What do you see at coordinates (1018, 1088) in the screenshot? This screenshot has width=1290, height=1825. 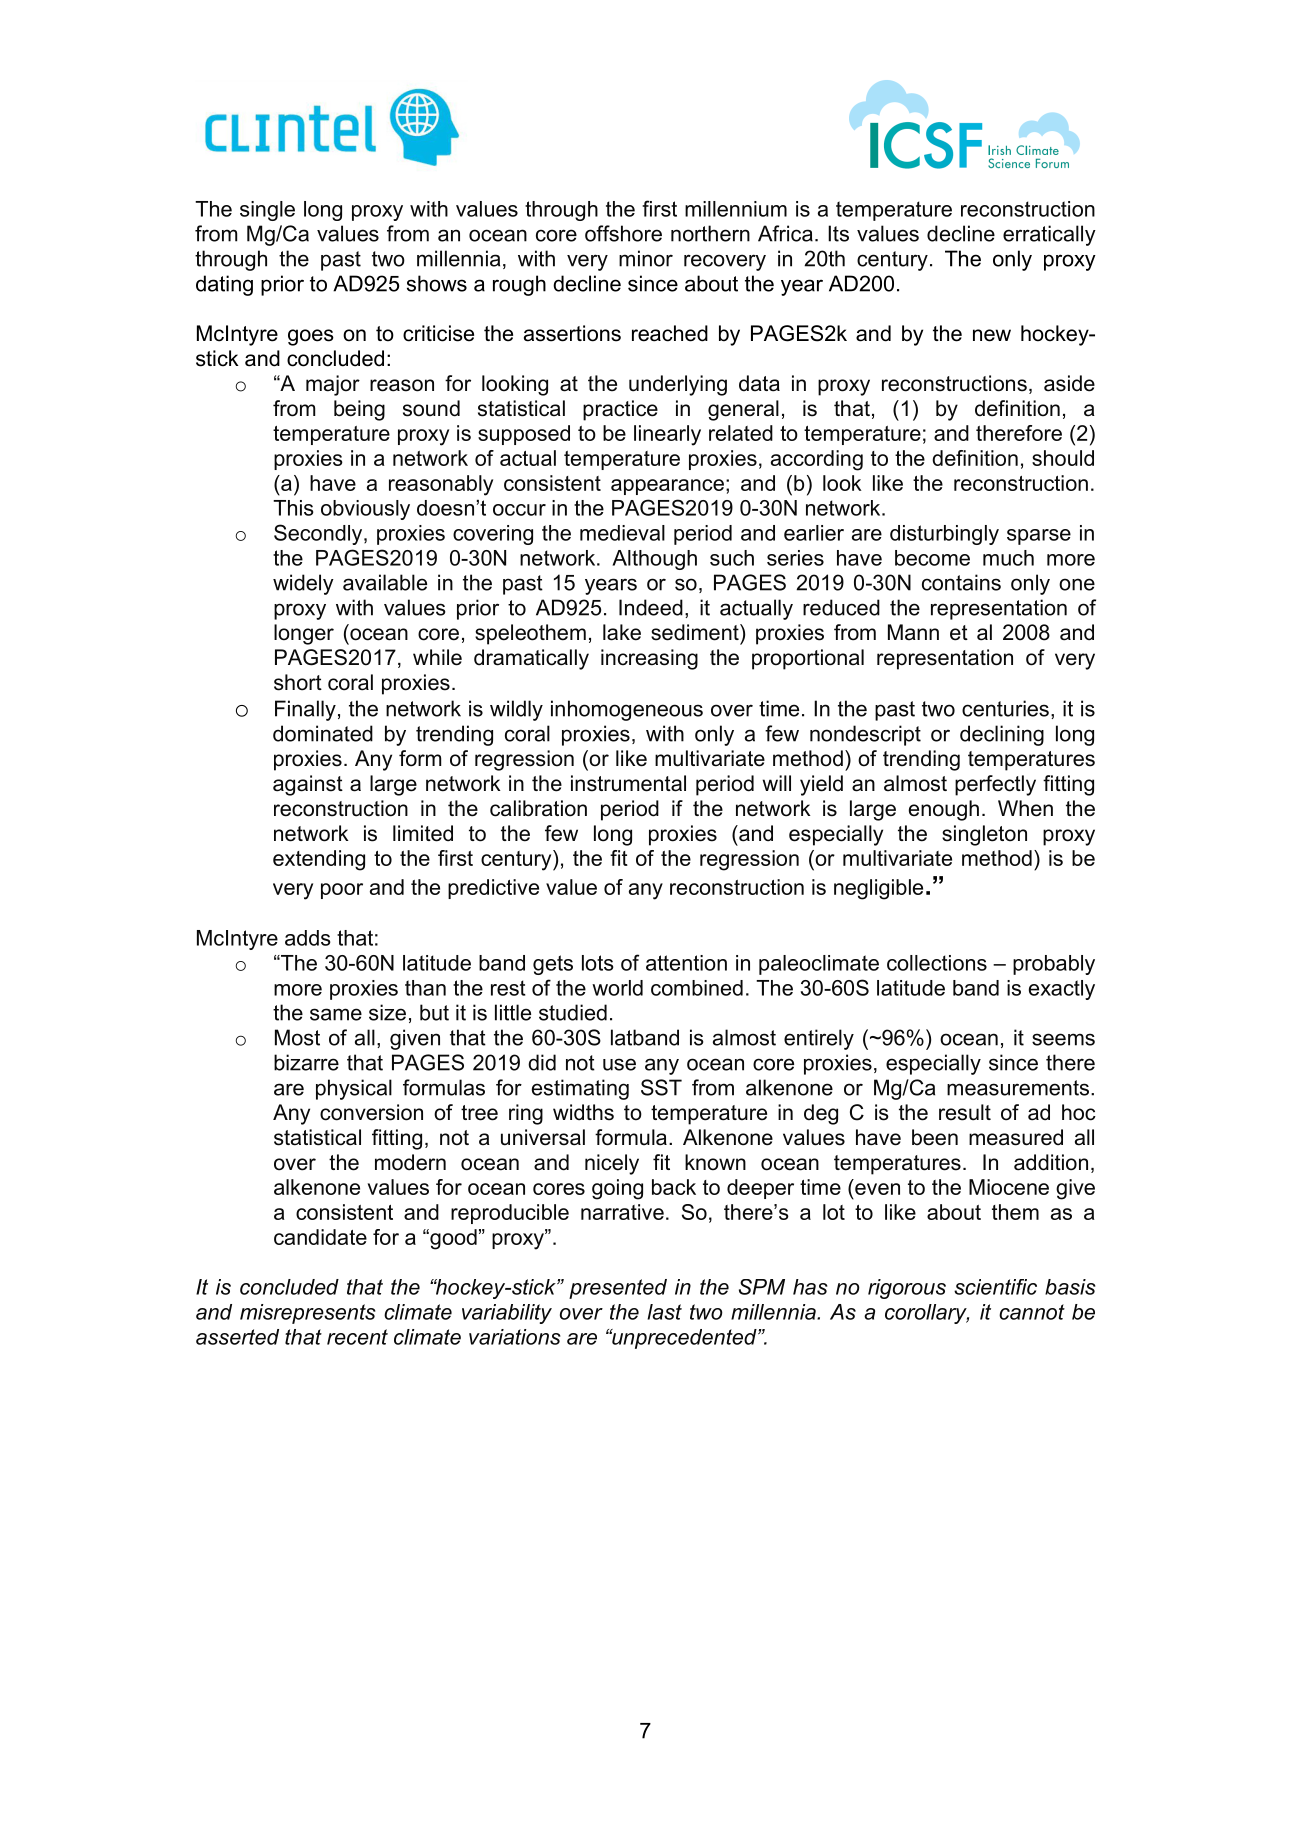 I see `measurements` at bounding box center [1018, 1088].
